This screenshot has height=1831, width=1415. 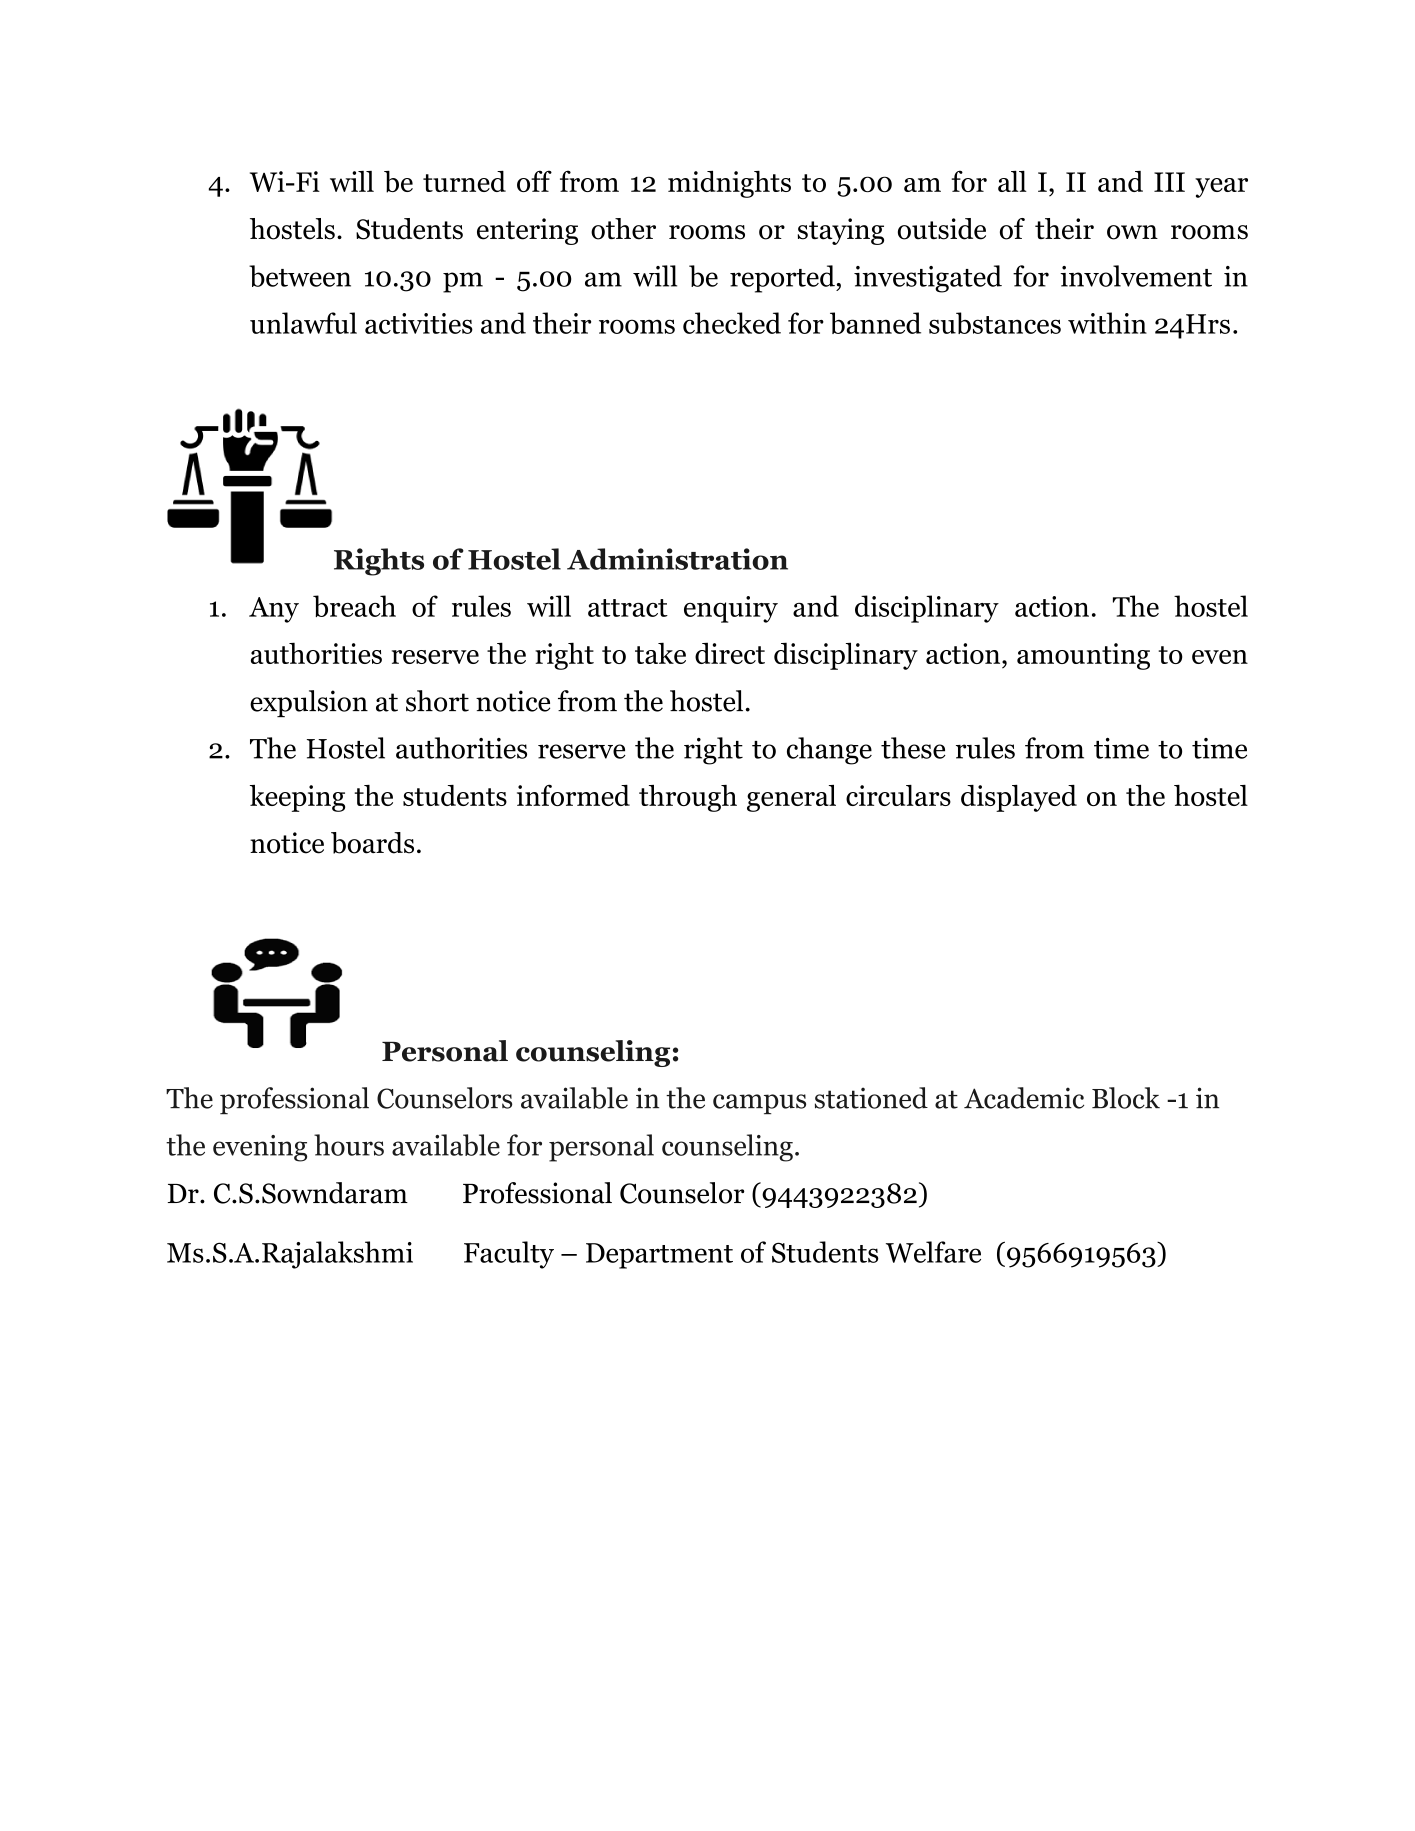 What do you see at coordinates (1019, 798) in the screenshot?
I see `displayed` at bounding box center [1019, 798].
